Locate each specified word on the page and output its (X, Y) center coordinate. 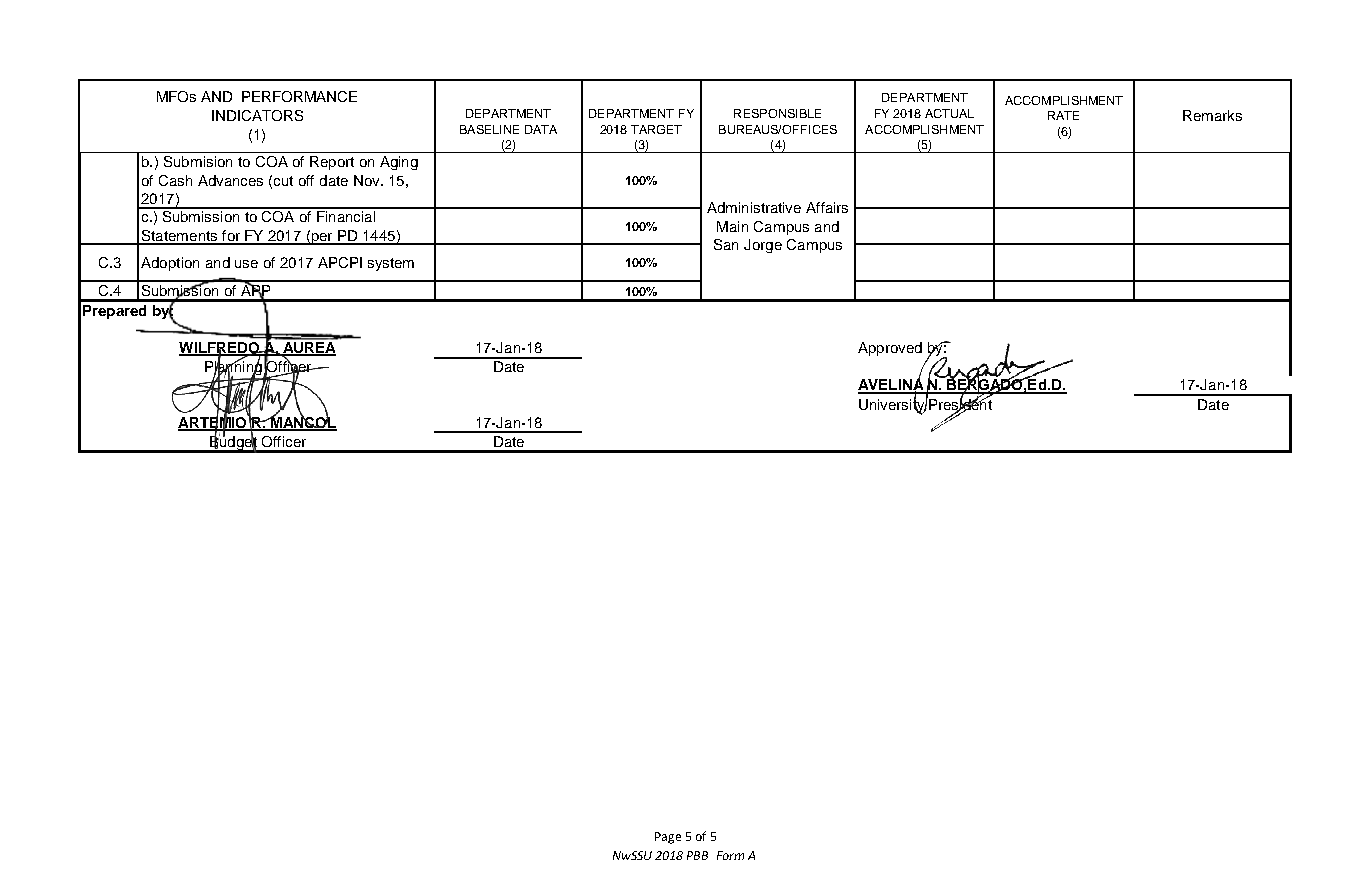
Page (668, 838)
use (246, 264)
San (726, 244)
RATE (1063, 115)
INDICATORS (257, 115)
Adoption (170, 264)
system (391, 264)
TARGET (656, 129)
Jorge (763, 246)
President (959, 404)
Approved (890, 349)
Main (732, 226)
